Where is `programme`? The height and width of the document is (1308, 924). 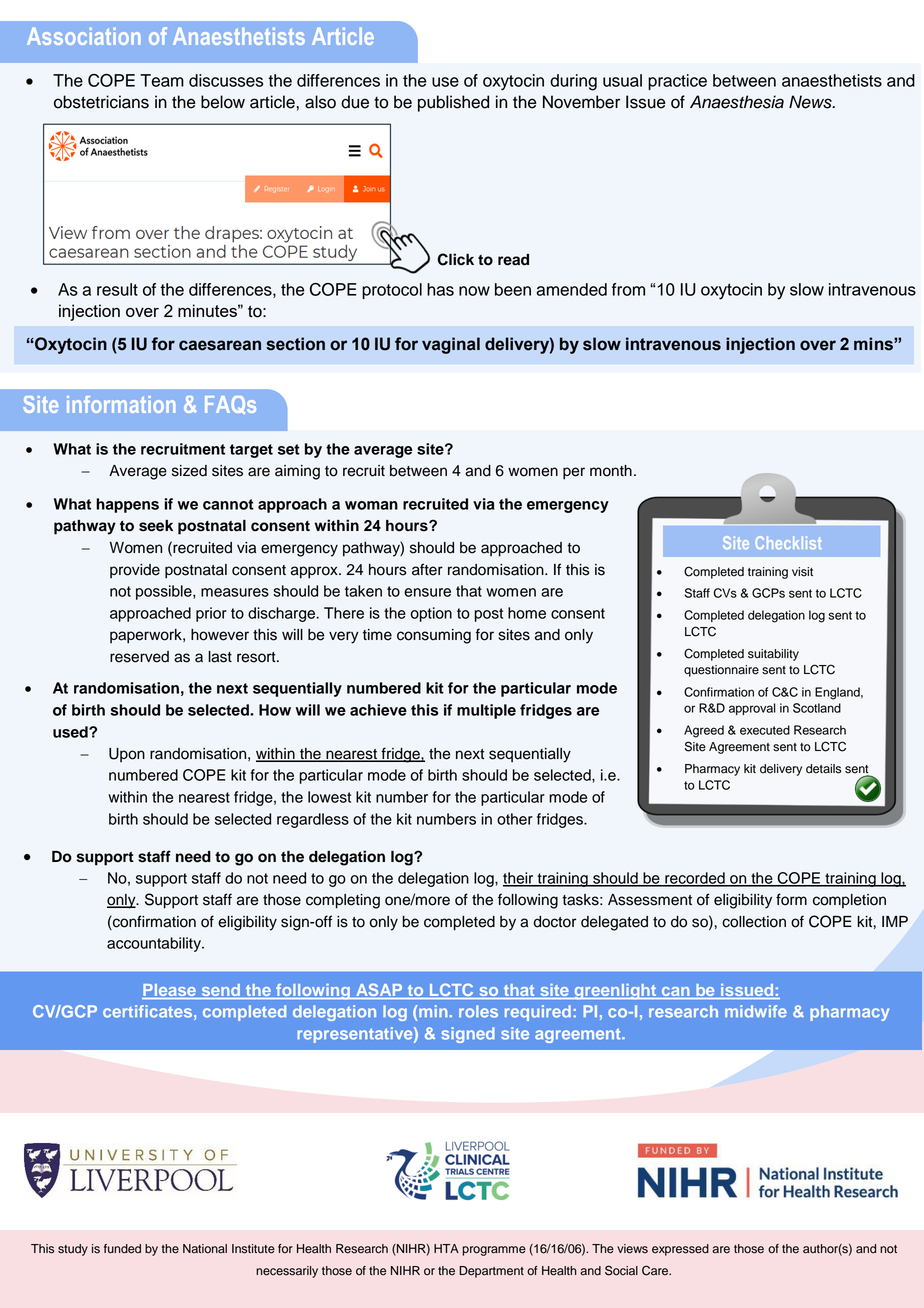 programme is located at coordinates (494, 1251).
